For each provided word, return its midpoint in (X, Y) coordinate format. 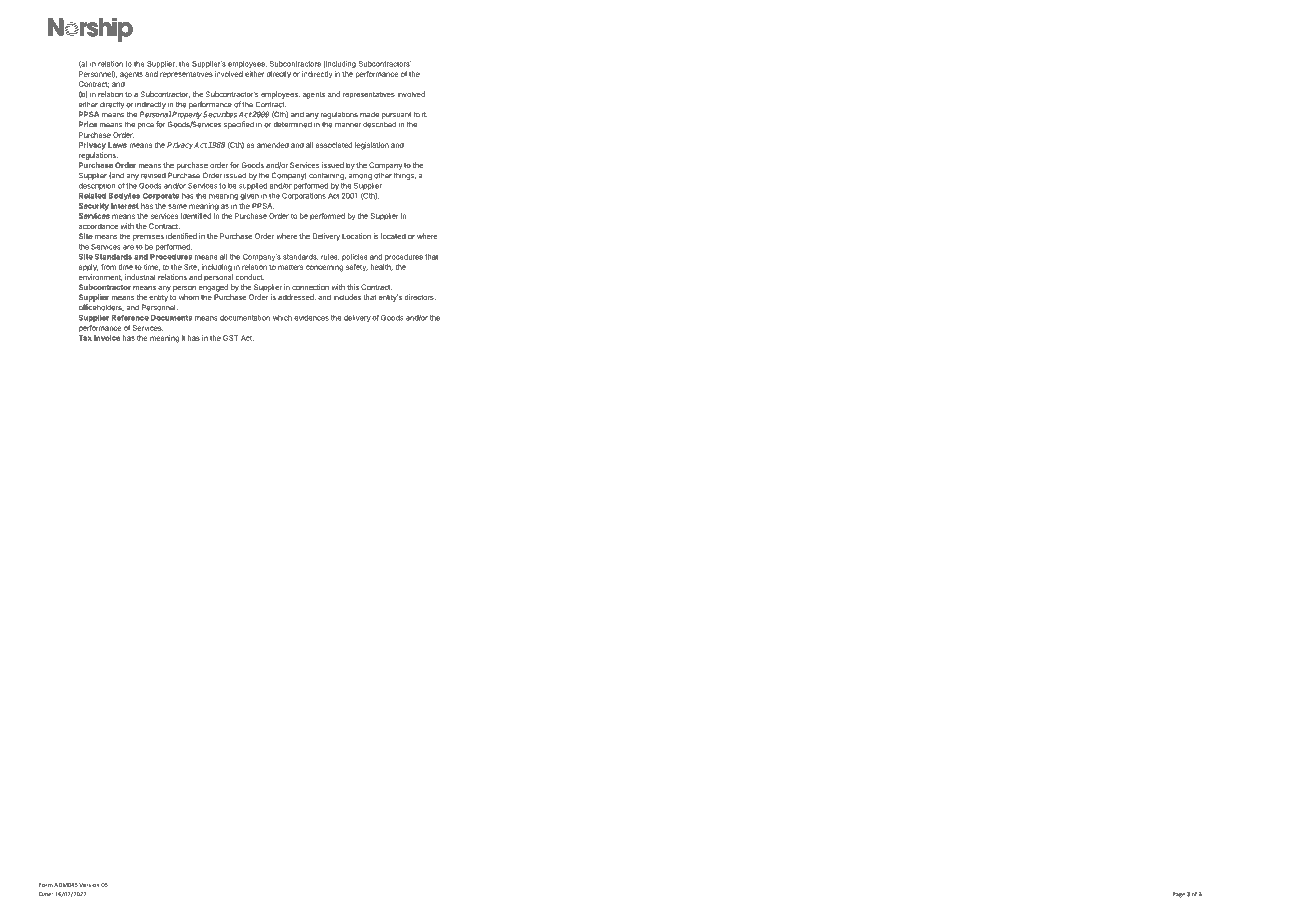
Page (1178, 895)
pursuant (396, 115)
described (379, 124)
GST (231, 338)
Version (89, 885)
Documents (171, 318)
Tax (85, 338)
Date (46, 894)
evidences (311, 318)
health (382, 267)
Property (186, 115)
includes (347, 297)
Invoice (107, 338)
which (282, 318)
